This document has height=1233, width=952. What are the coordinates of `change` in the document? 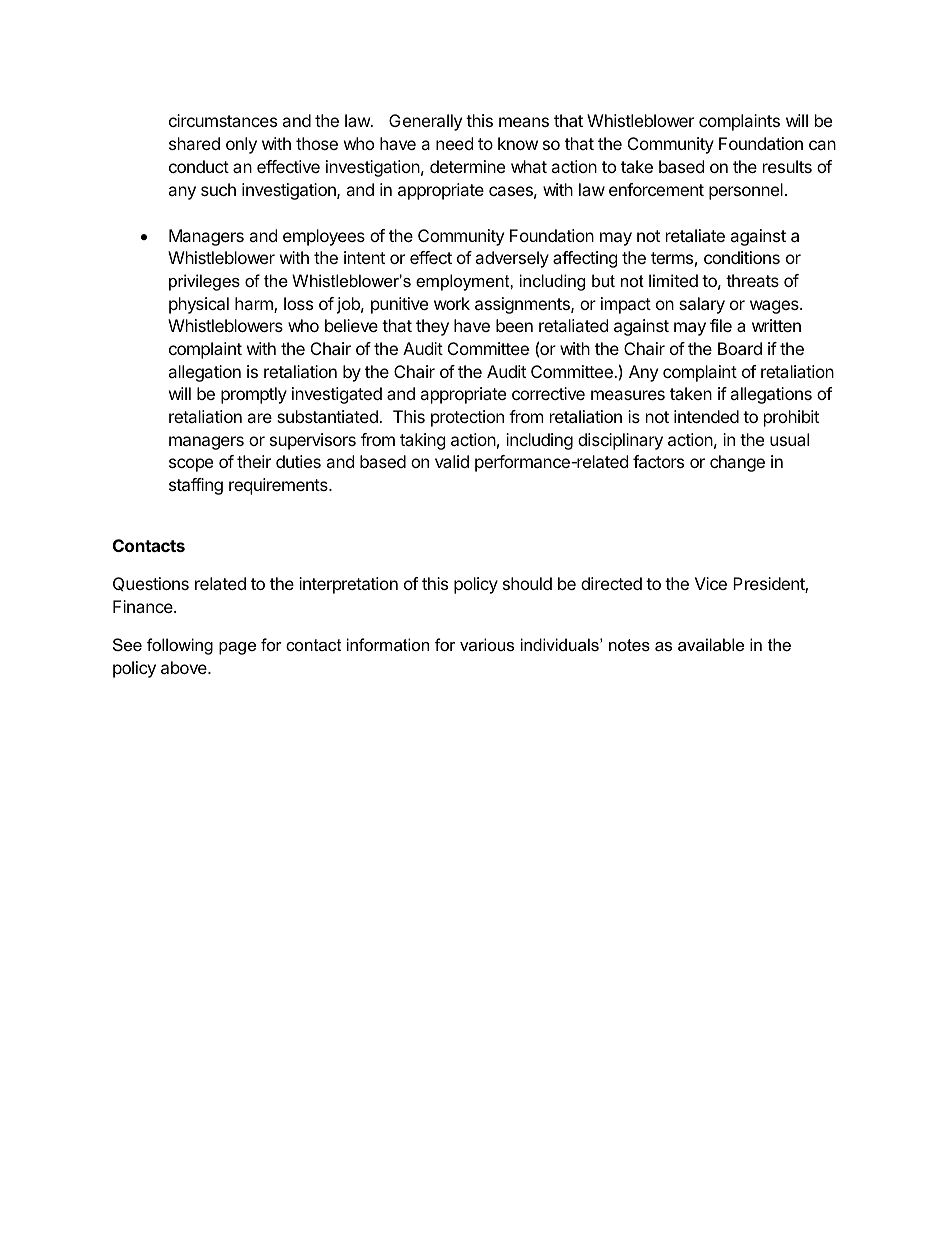 It's located at (737, 463).
